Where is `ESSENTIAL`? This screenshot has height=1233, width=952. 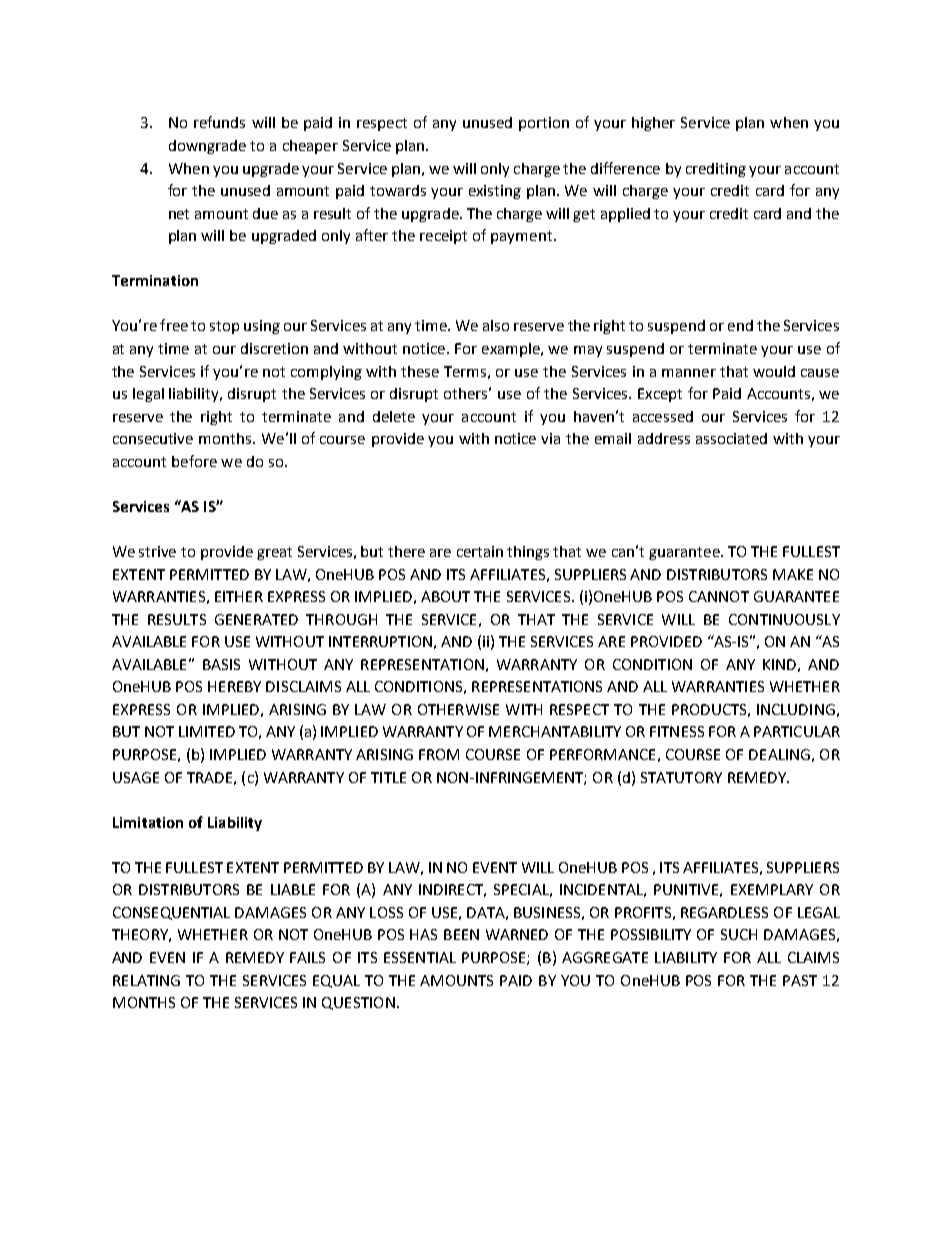
ESSENTIAL is located at coordinates (420, 957).
